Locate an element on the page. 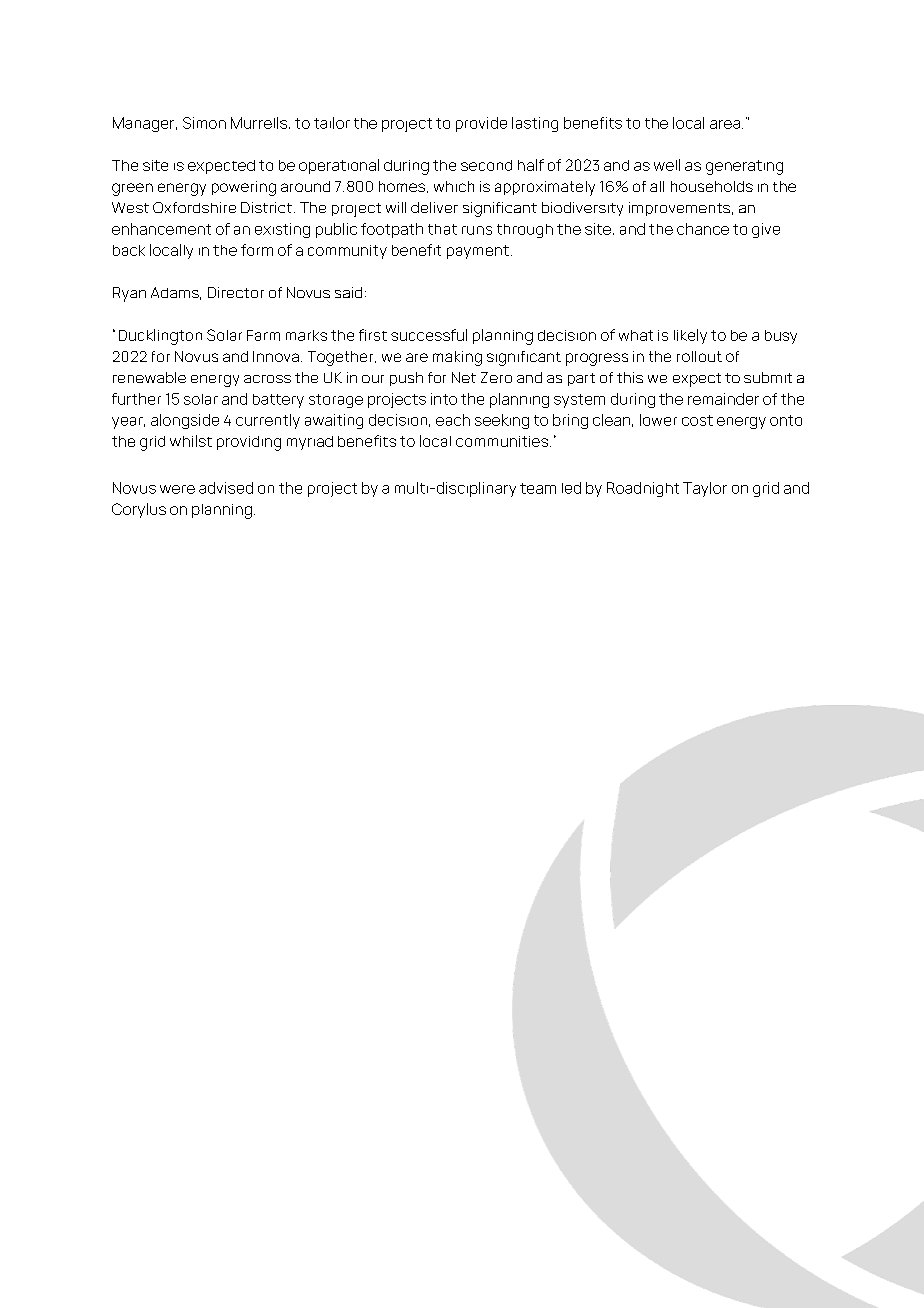 This document has height=1308, width=924. Taylor is located at coordinates (705, 489).
